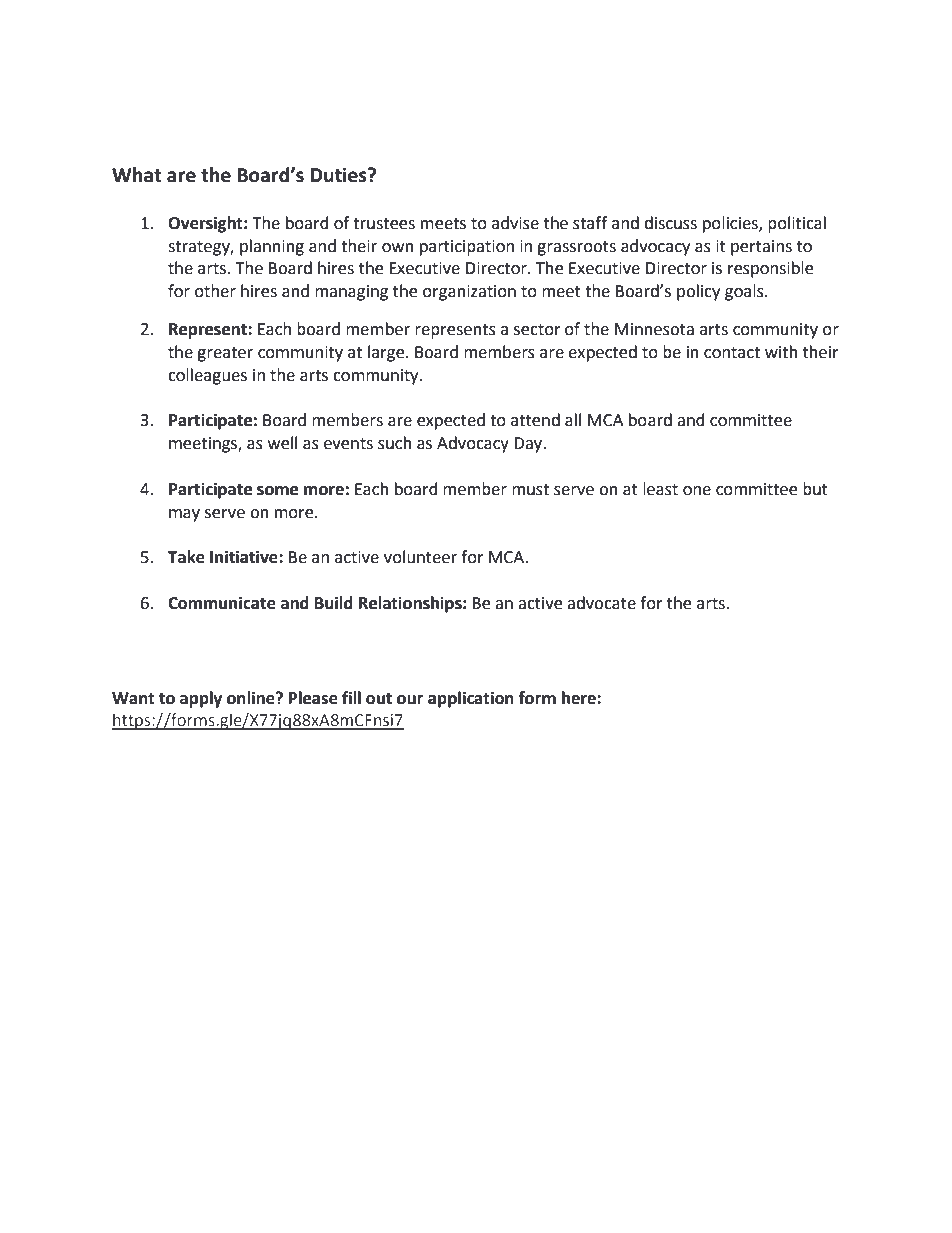  I want to click on organization, so click(469, 293).
